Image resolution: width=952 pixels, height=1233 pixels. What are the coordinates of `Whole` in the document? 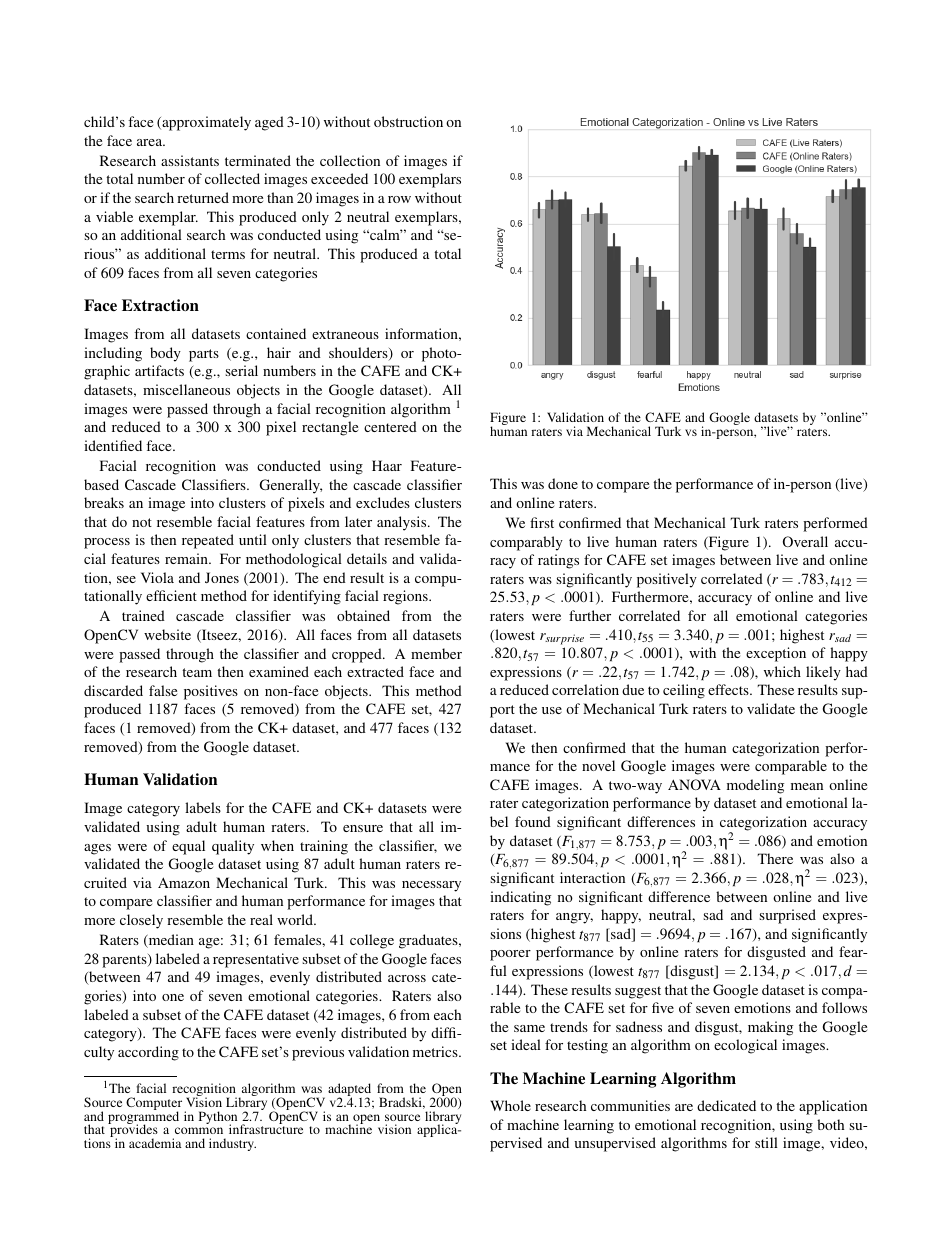 It's located at (510, 1105).
